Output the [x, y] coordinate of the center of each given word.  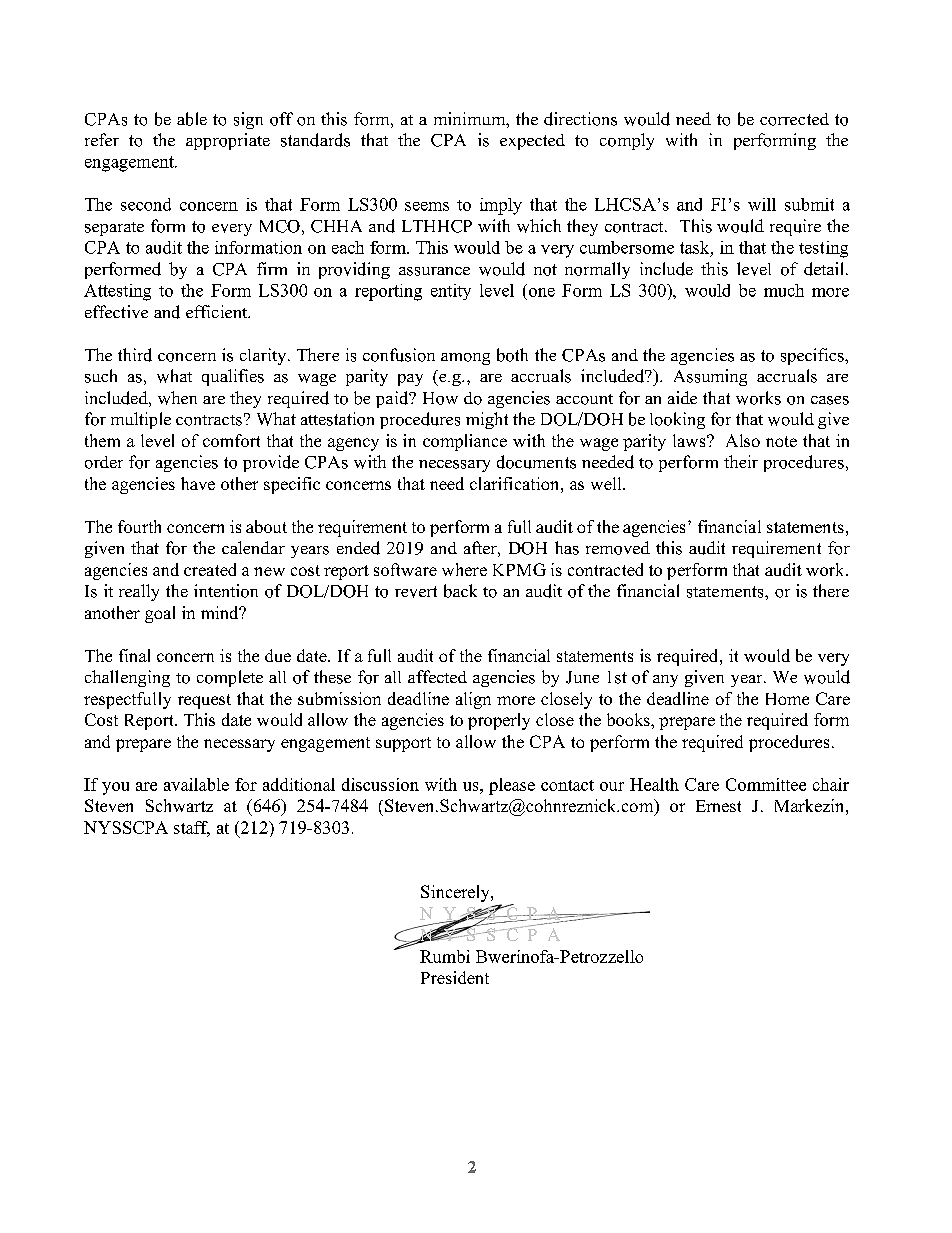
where [464, 569]
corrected [794, 119]
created [210, 569]
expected [532, 142]
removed [618, 548]
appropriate [228, 141]
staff [192, 829]
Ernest [718, 806]
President [455, 977]
